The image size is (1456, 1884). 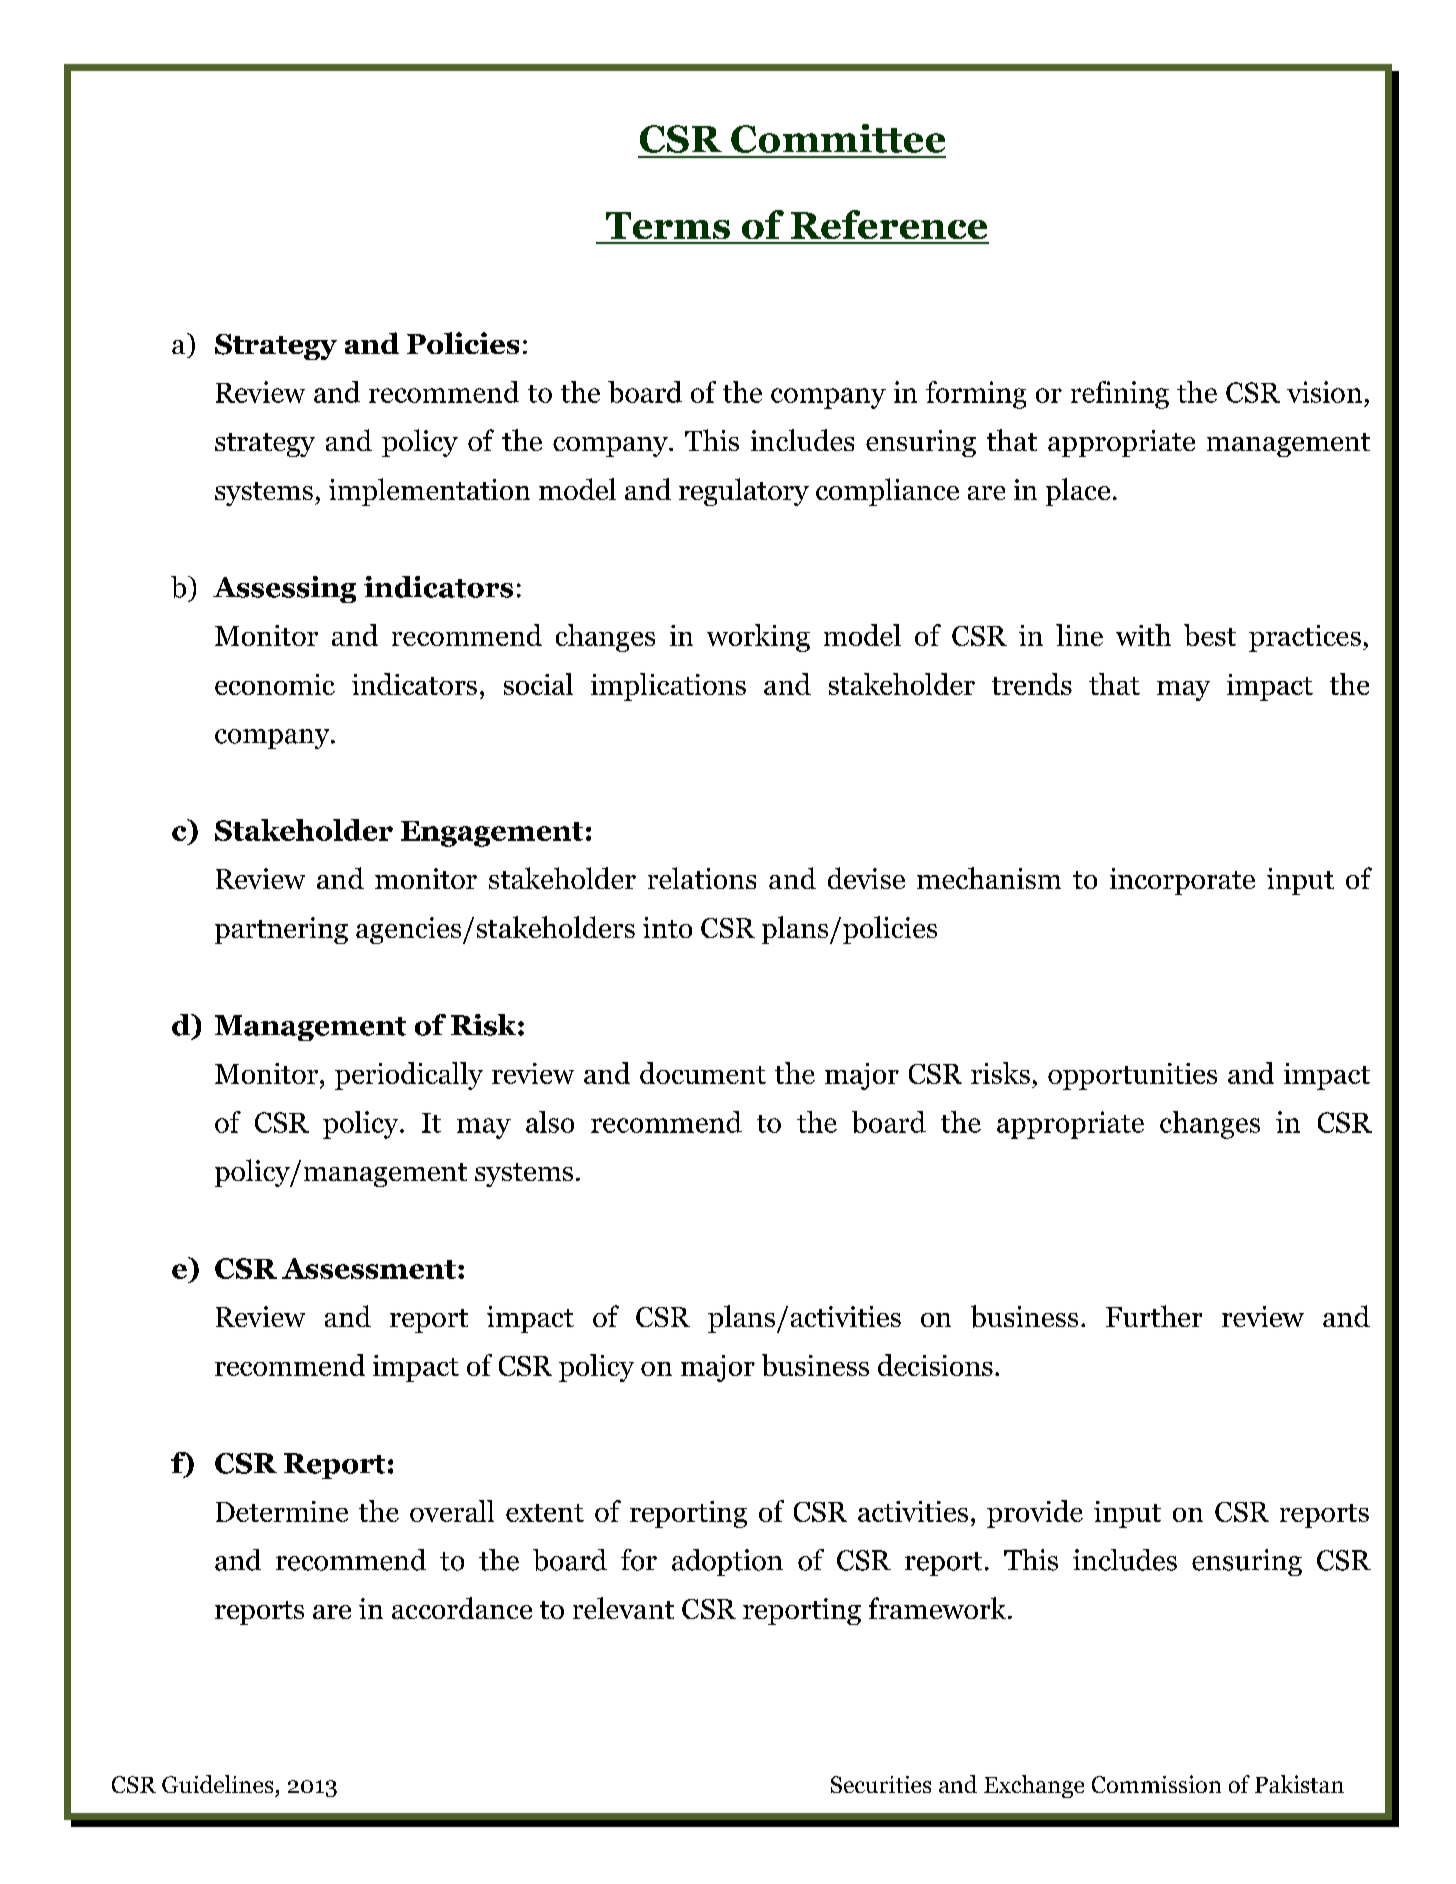 What do you see at coordinates (1120, 395) in the screenshot?
I see `refining` at bounding box center [1120, 395].
